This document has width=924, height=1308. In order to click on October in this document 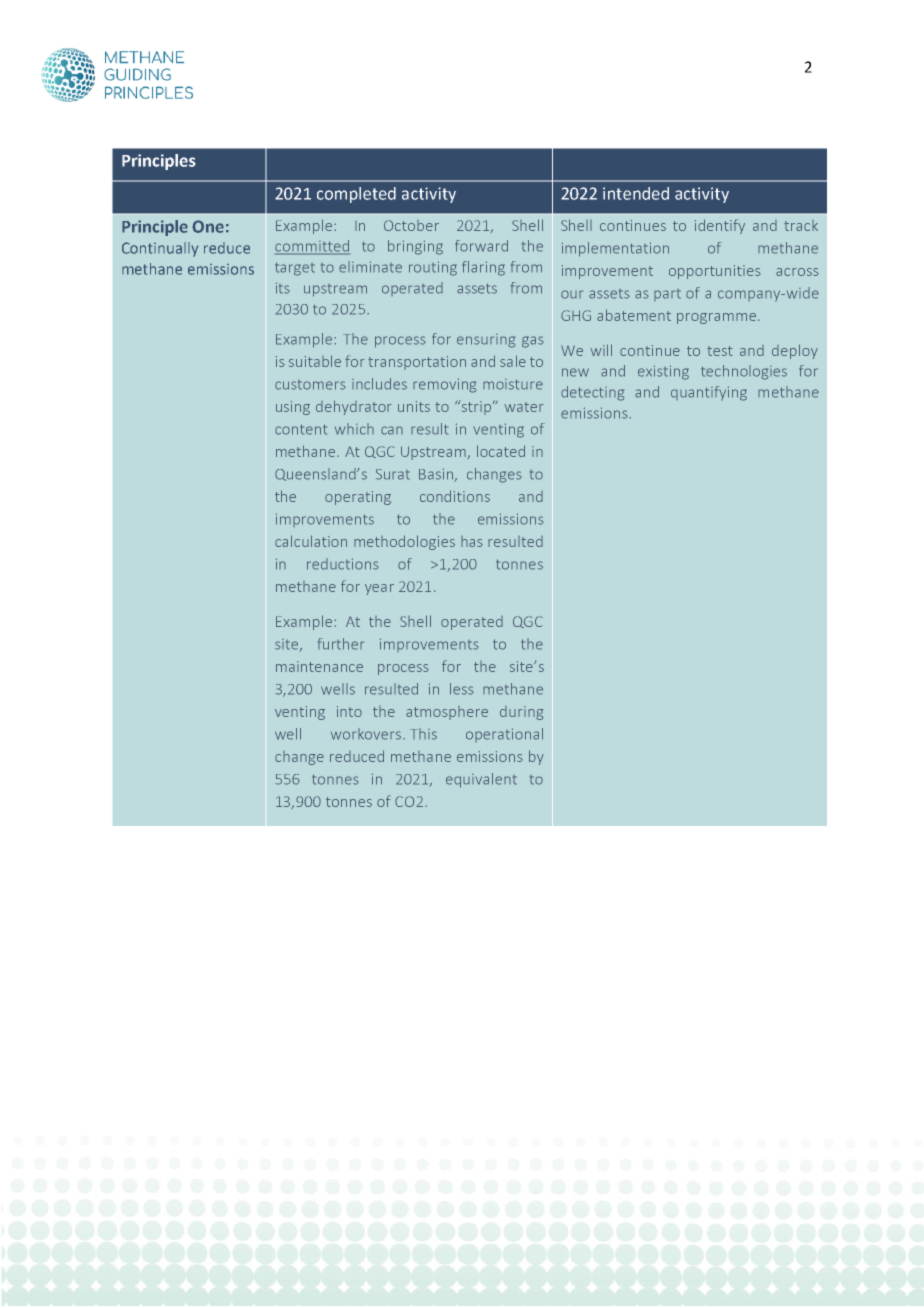, I will do `click(411, 225)`.
